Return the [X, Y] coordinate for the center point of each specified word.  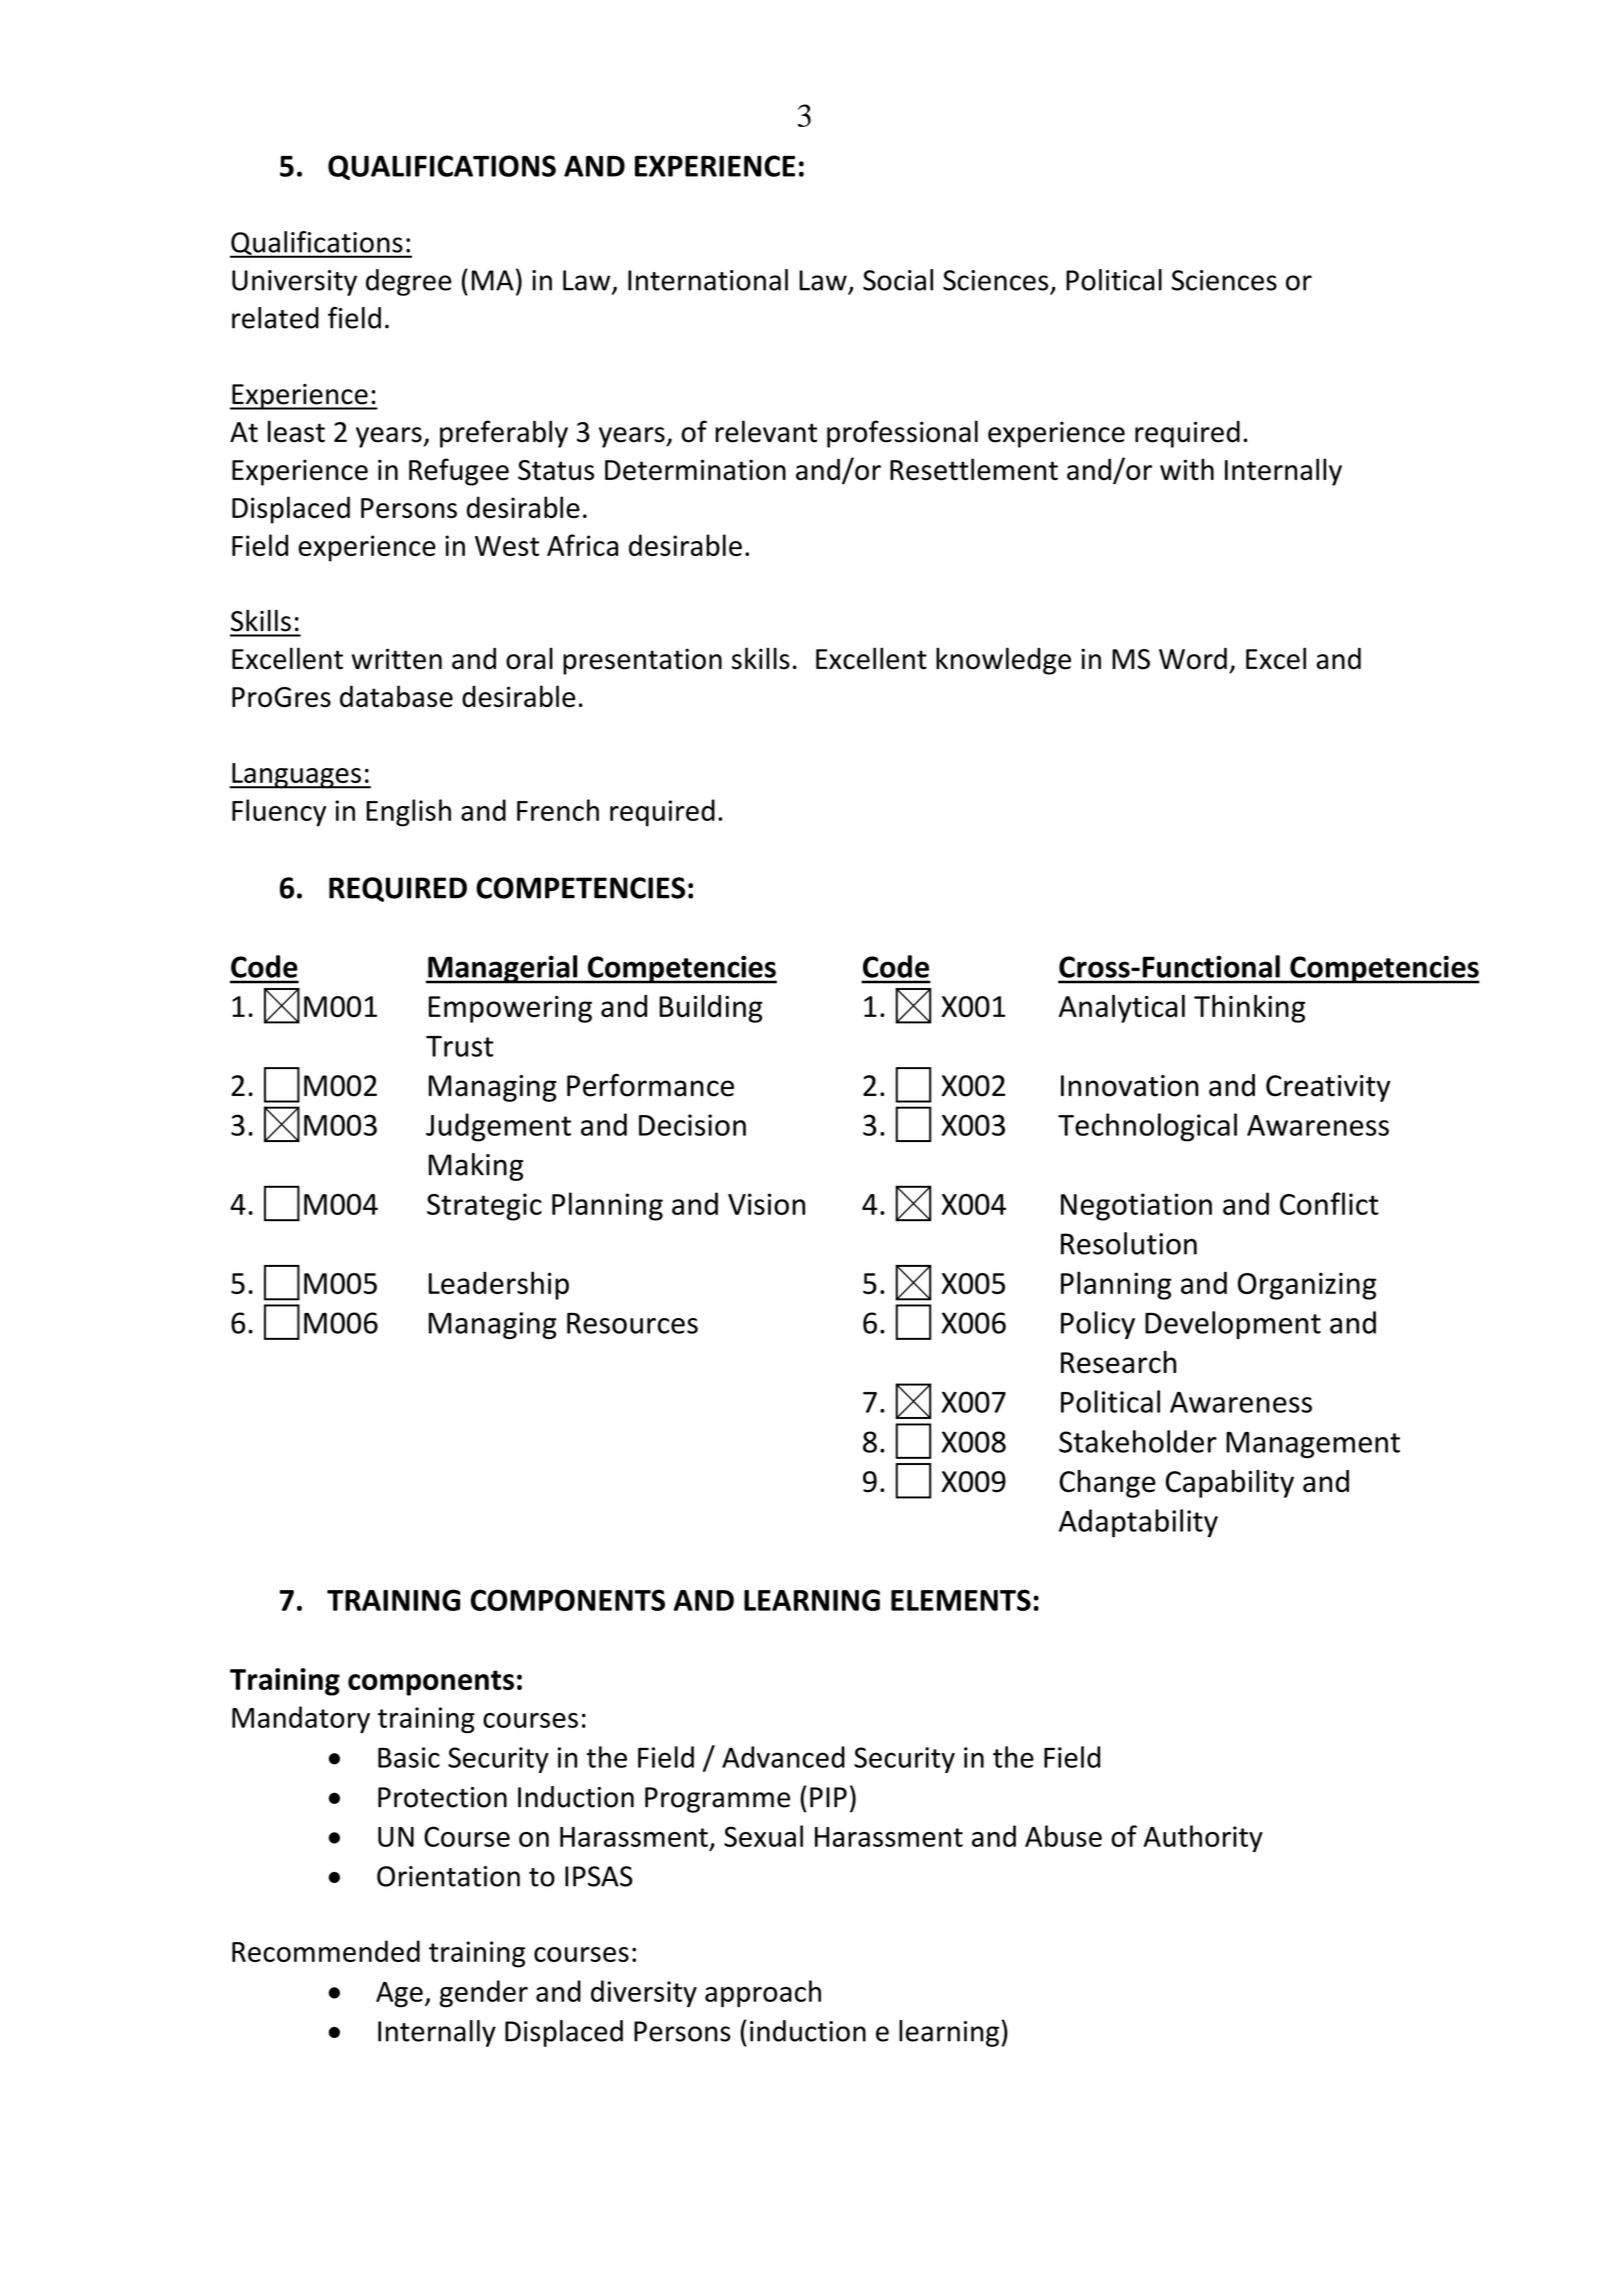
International [708, 280]
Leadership [499, 1285]
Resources [632, 1323]
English [408, 813]
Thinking [1249, 1008]
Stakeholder [1138, 1441]
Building [711, 1009]
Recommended [326, 1951]
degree [409, 282]
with [1187, 469]
